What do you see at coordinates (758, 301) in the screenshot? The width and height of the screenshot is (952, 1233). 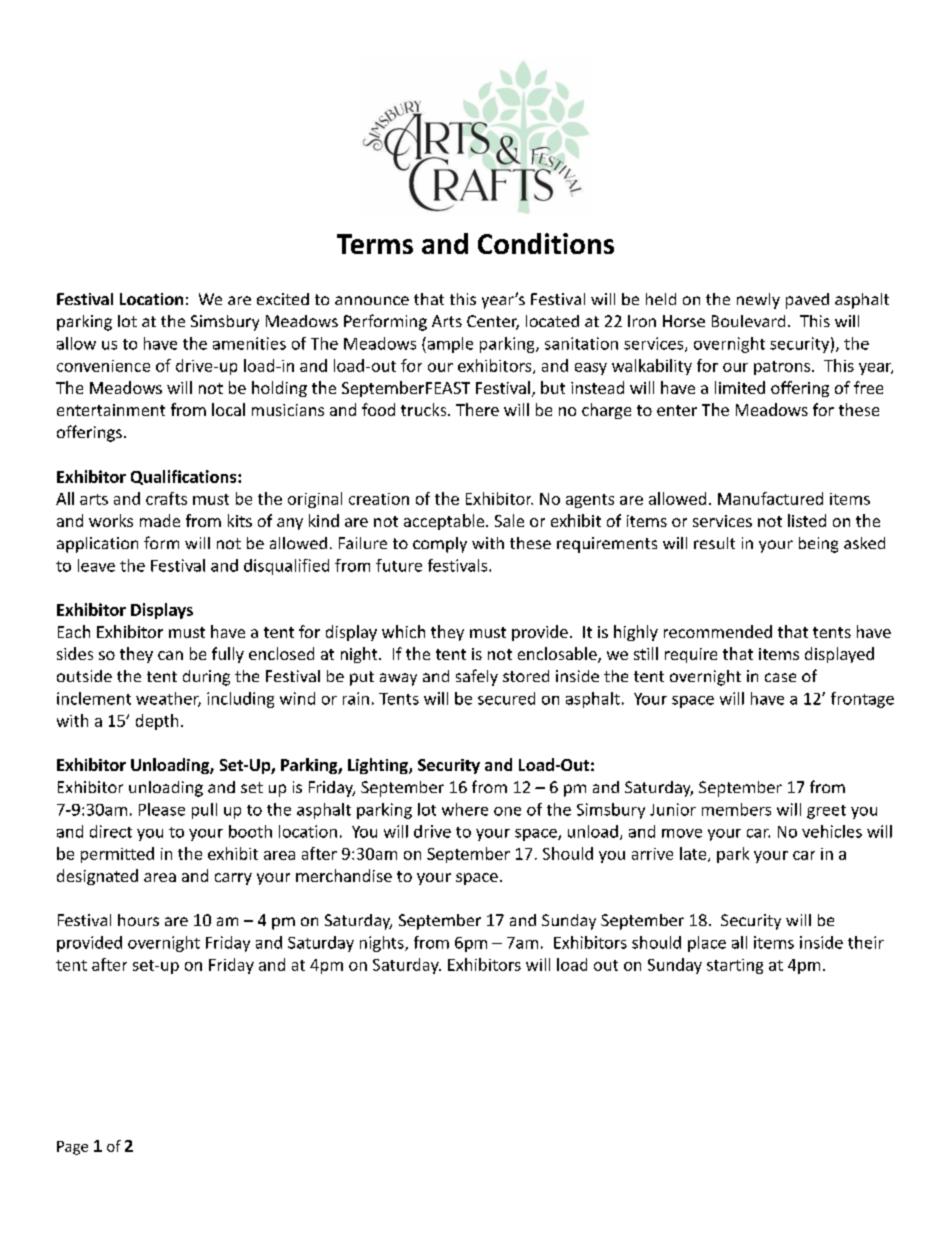 I see `newly` at bounding box center [758, 301].
